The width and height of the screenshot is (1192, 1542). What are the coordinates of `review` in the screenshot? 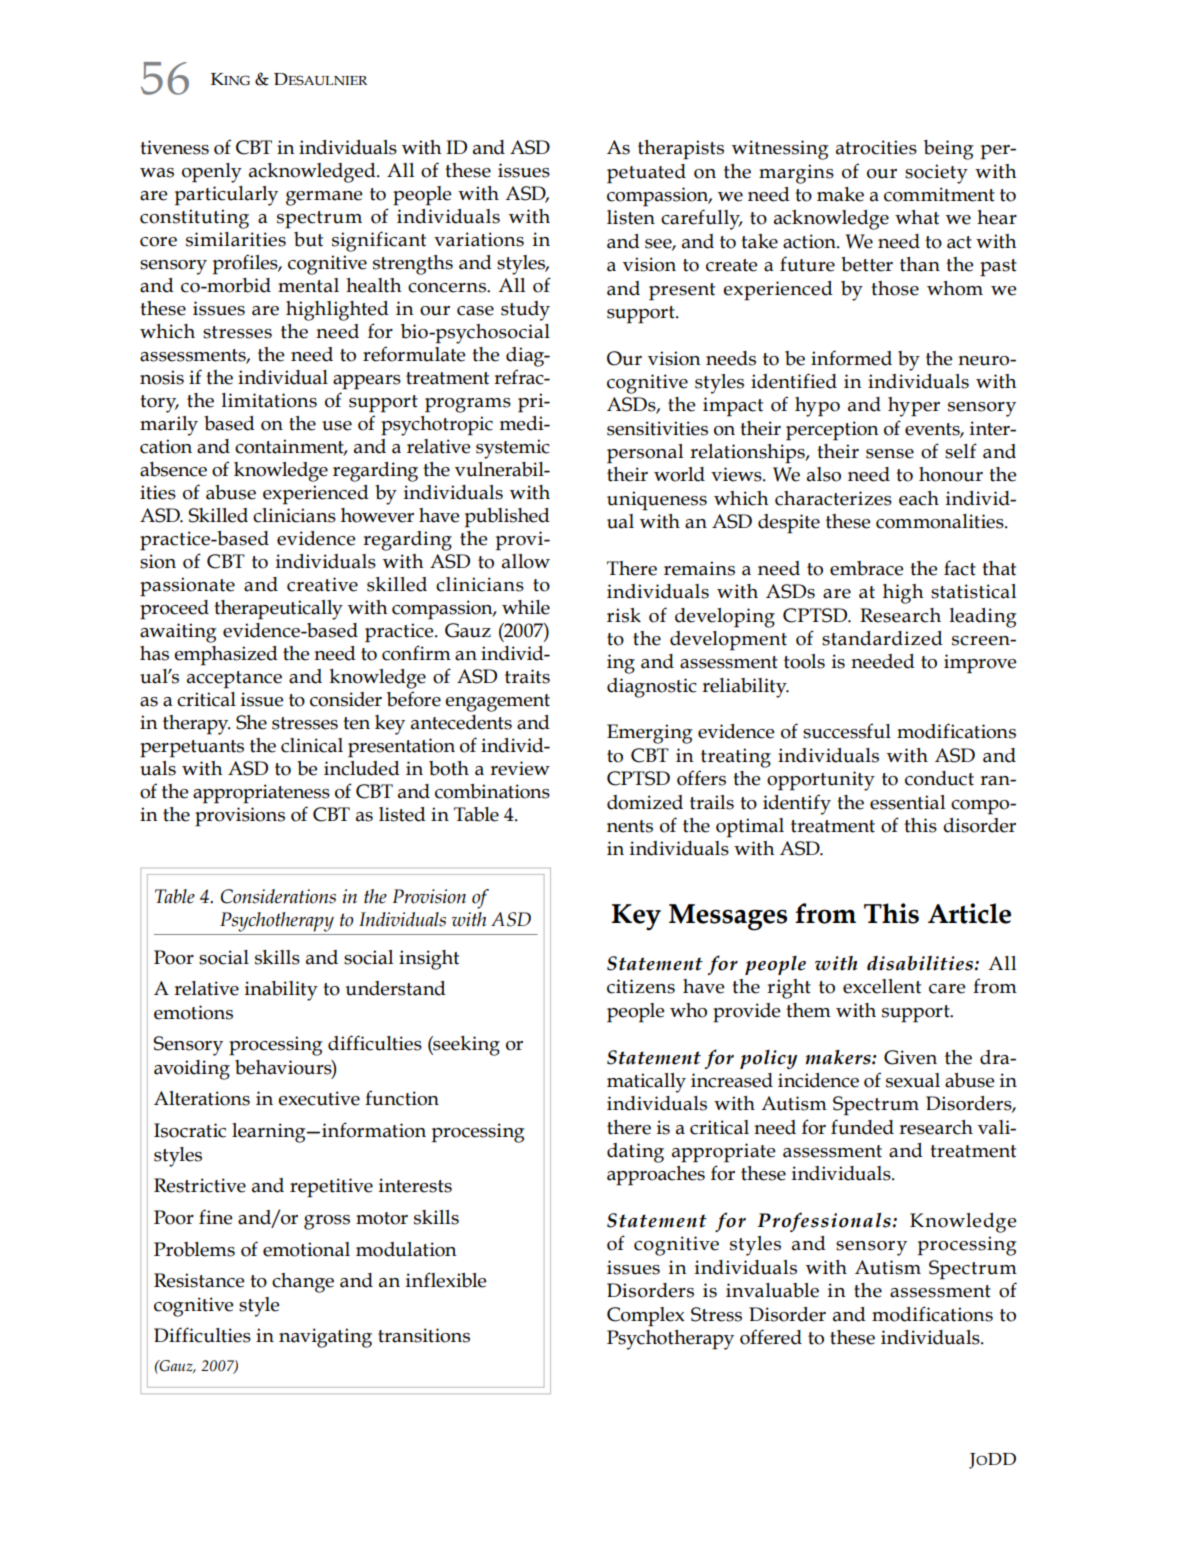 It's located at (520, 768).
